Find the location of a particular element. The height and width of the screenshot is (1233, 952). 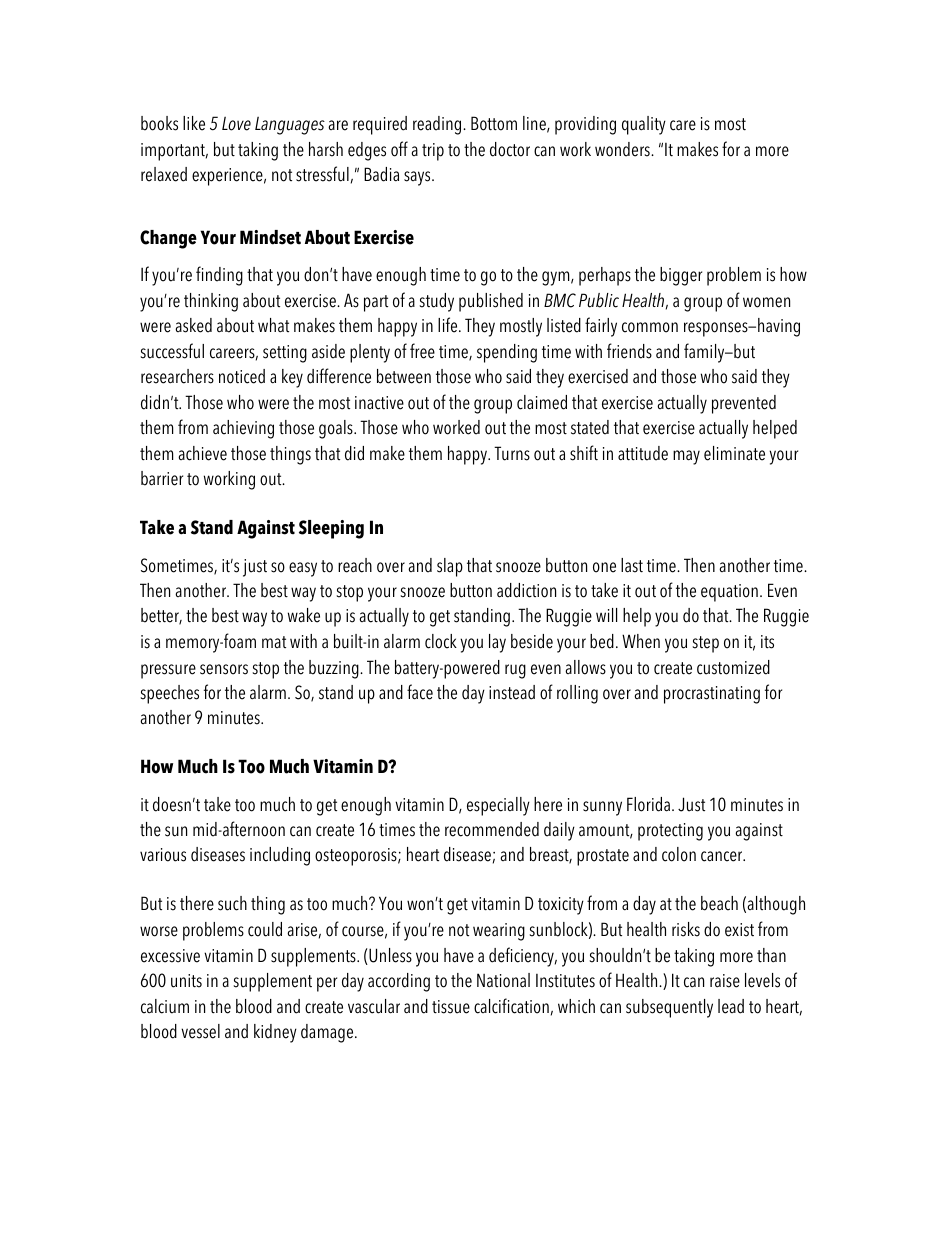

vessel is located at coordinates (200, 1031).
